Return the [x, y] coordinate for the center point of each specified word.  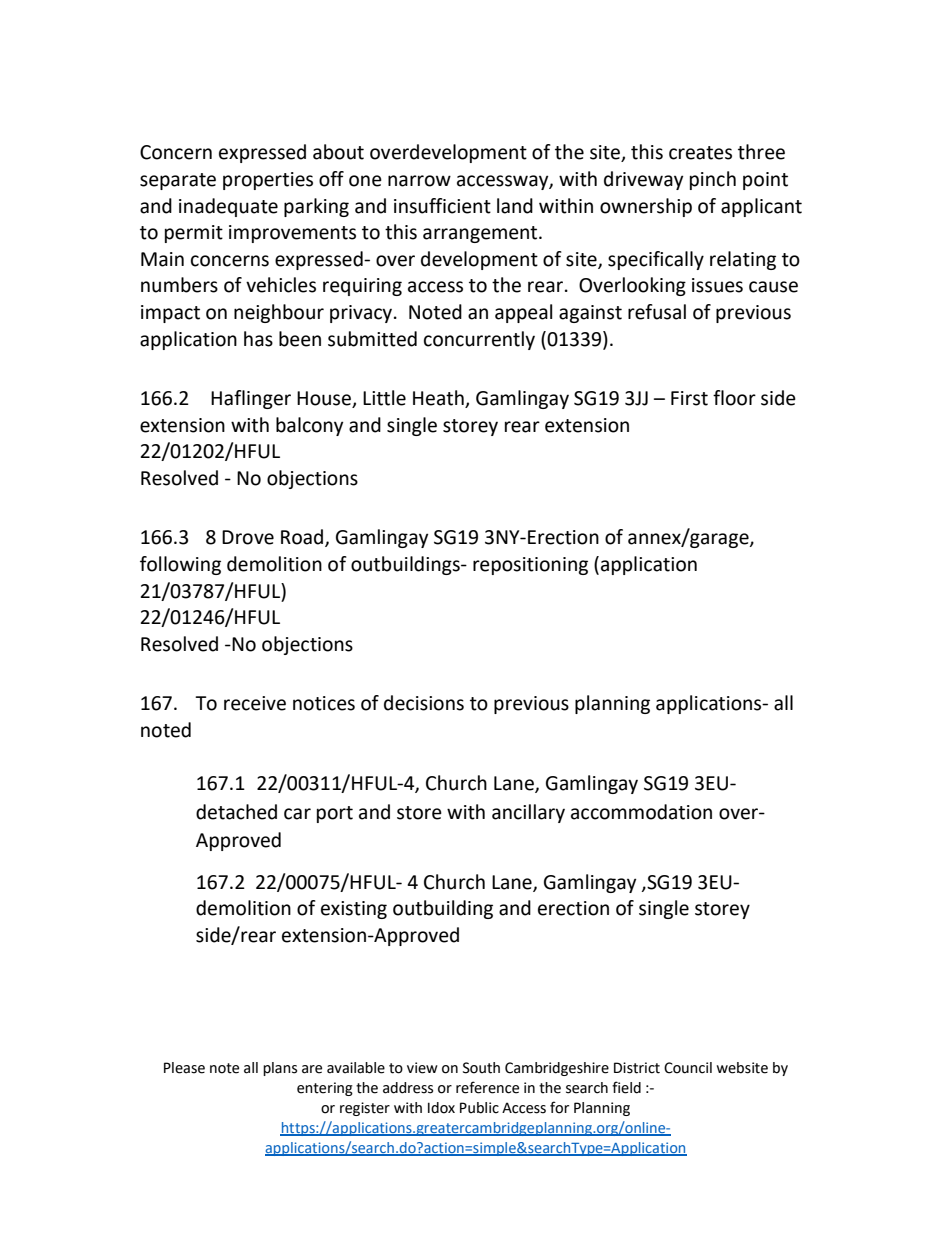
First [689, 398]
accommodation [641, 812]
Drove [248, 537]
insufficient [442, 206]
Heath [439, 399]
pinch [713, 180]
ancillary [528, 813]
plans [280, 1069]
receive [255, 703]
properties [268, 181]
